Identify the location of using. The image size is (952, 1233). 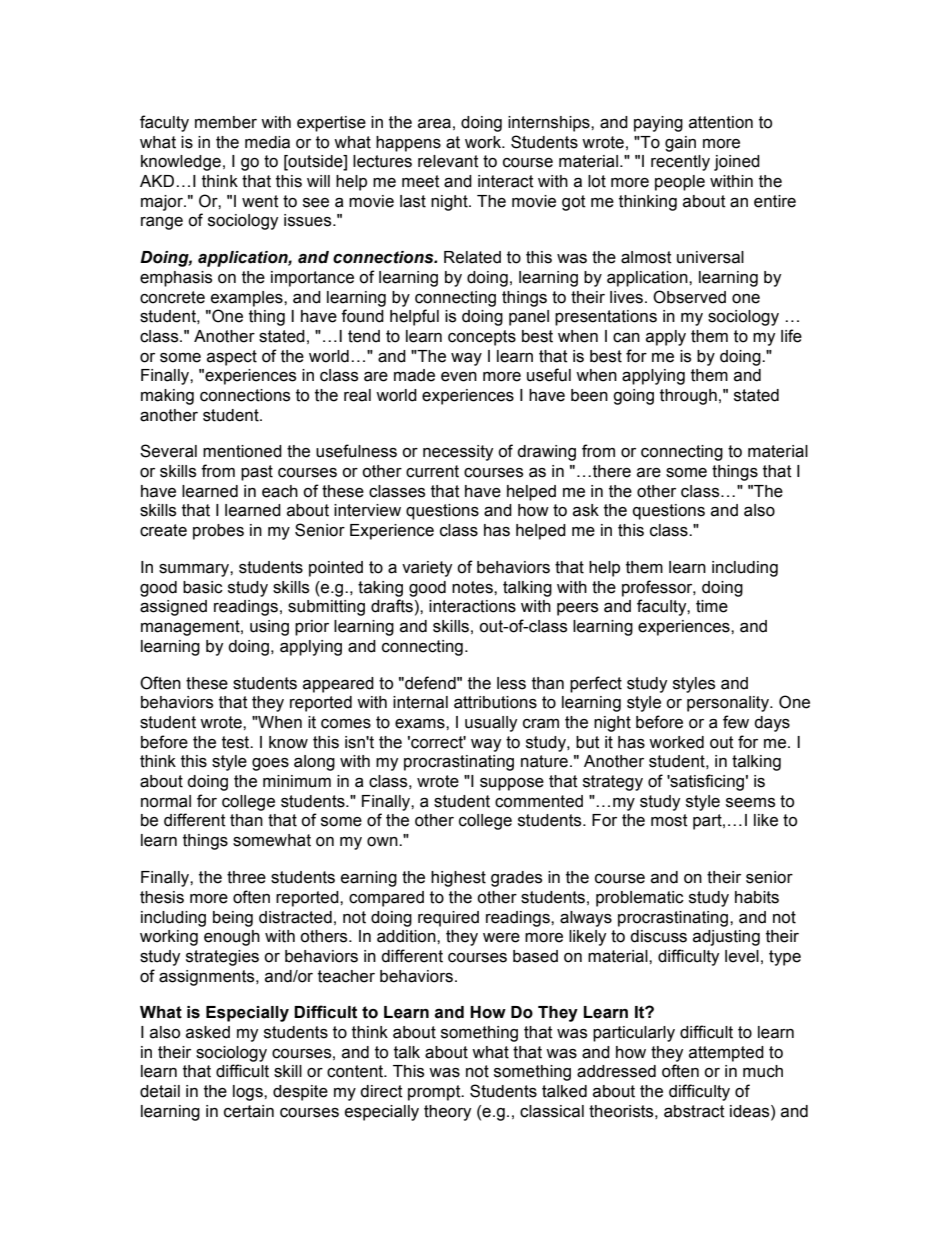
(269, 628).
